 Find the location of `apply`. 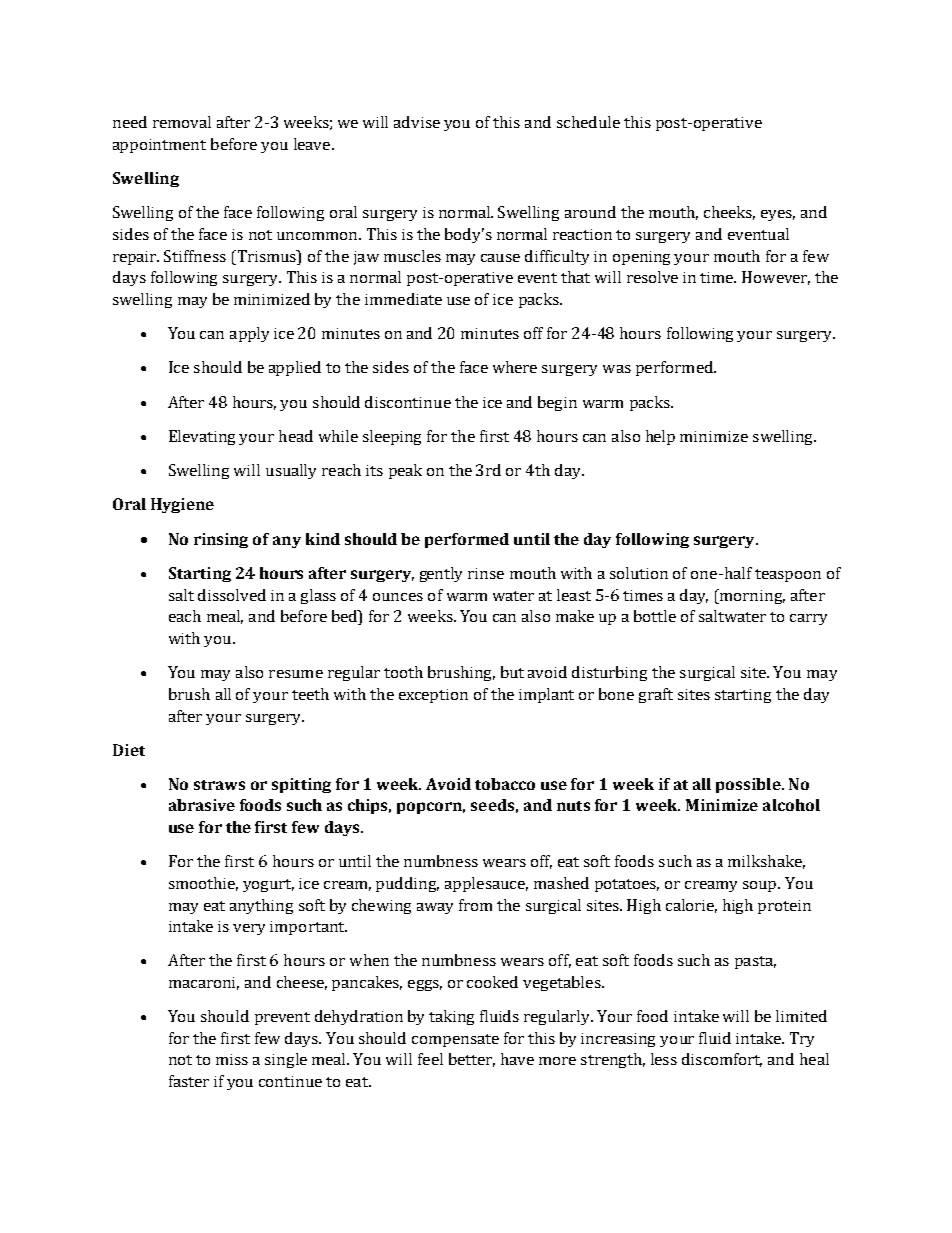

apply is located at coordinates (249, 334).
